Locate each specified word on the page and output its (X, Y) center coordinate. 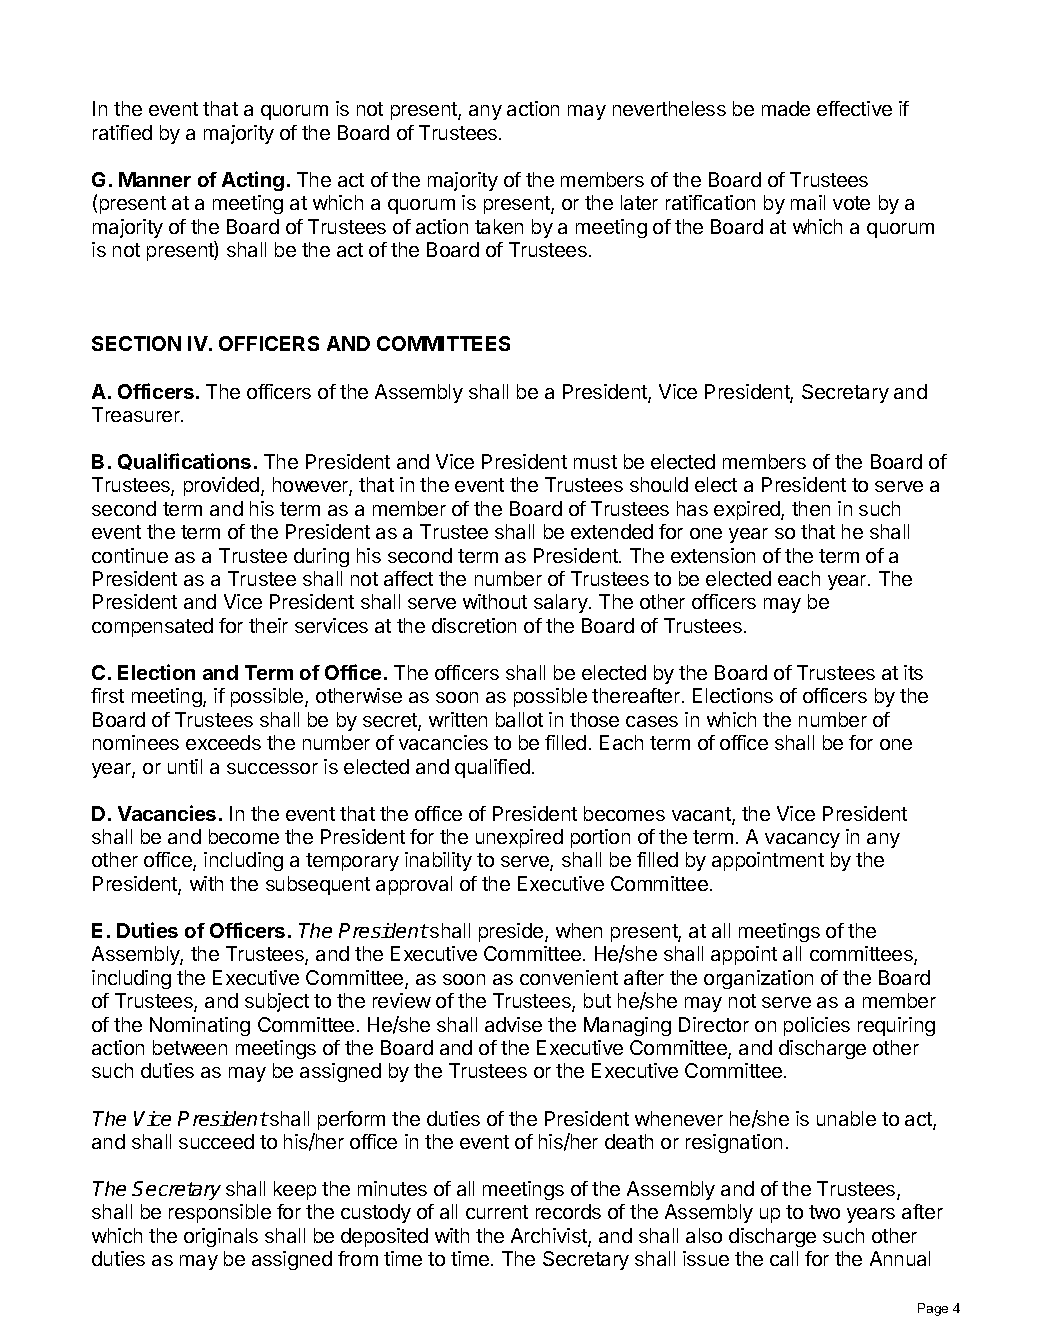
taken (499, 226)
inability (438, 861)
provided (223, 486)
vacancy (802, 840)
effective (854, 108)
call (784, 1258)
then (811, 508)
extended (612, 531)
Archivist (550, 1237)
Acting (253, 181)
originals (221, 1237)
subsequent (318, 885)
